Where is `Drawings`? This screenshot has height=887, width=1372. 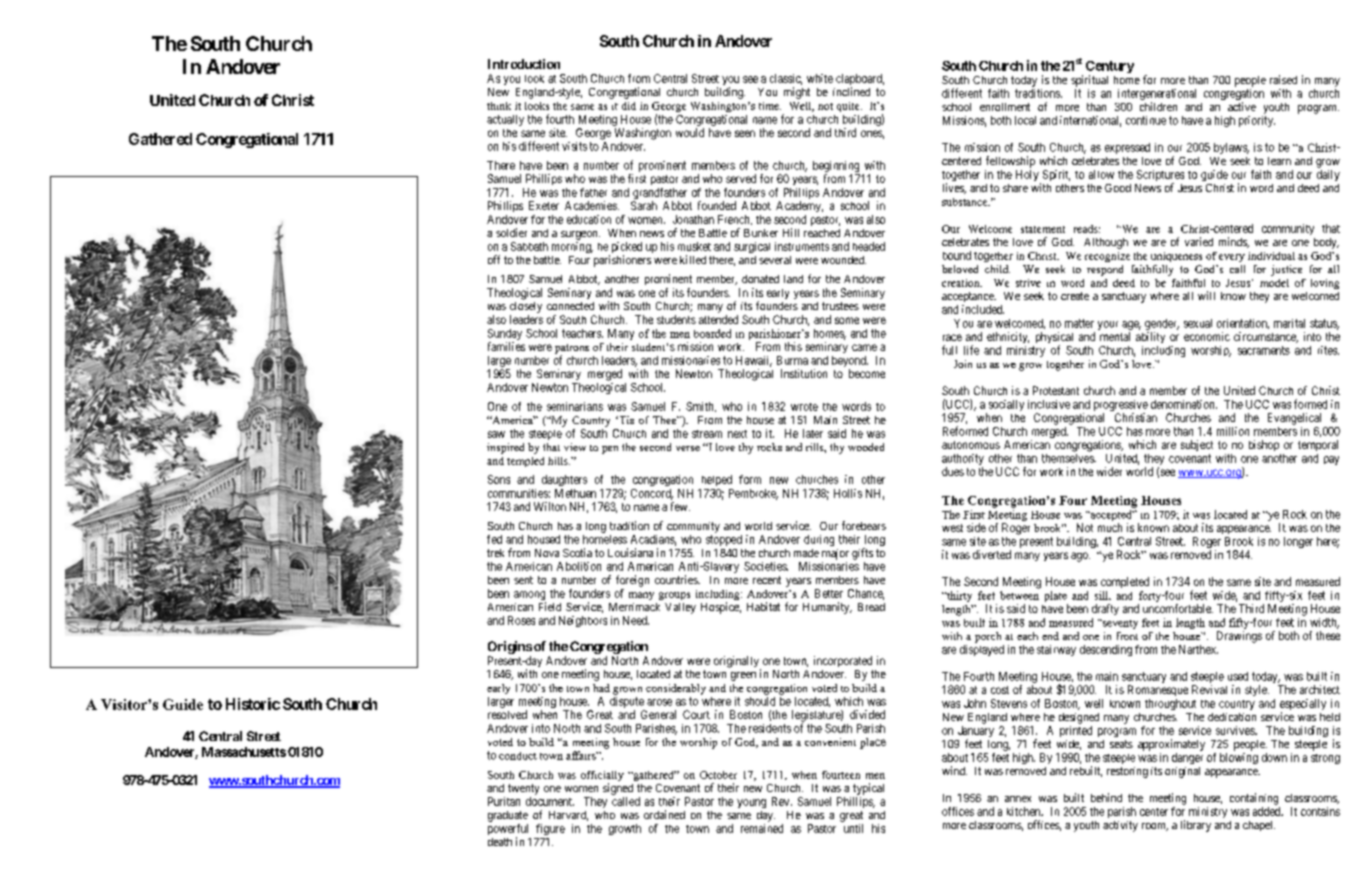 Drawings is located at coordinates (1239, 637).
